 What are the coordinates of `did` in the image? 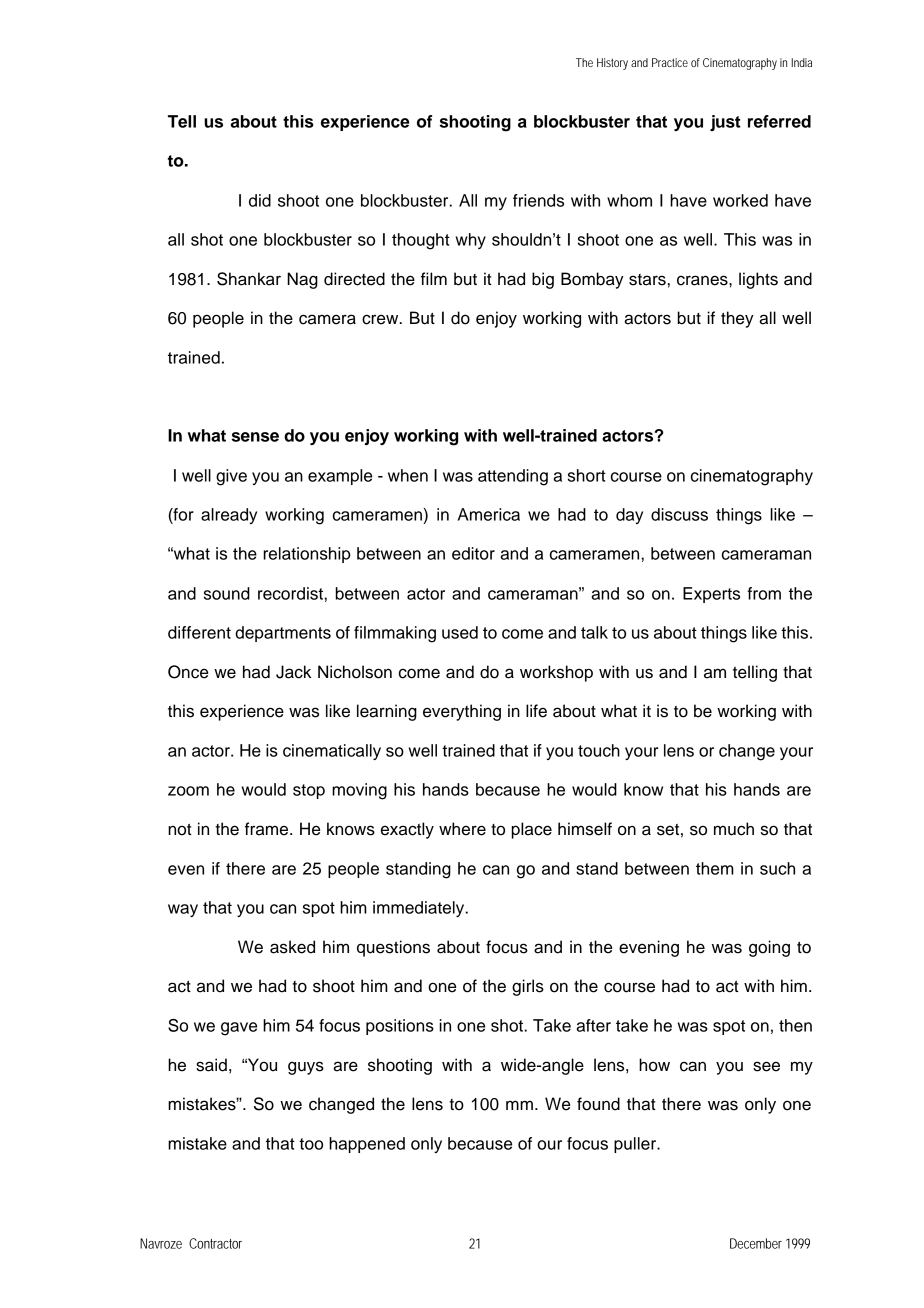 It's located at (260, 200).
